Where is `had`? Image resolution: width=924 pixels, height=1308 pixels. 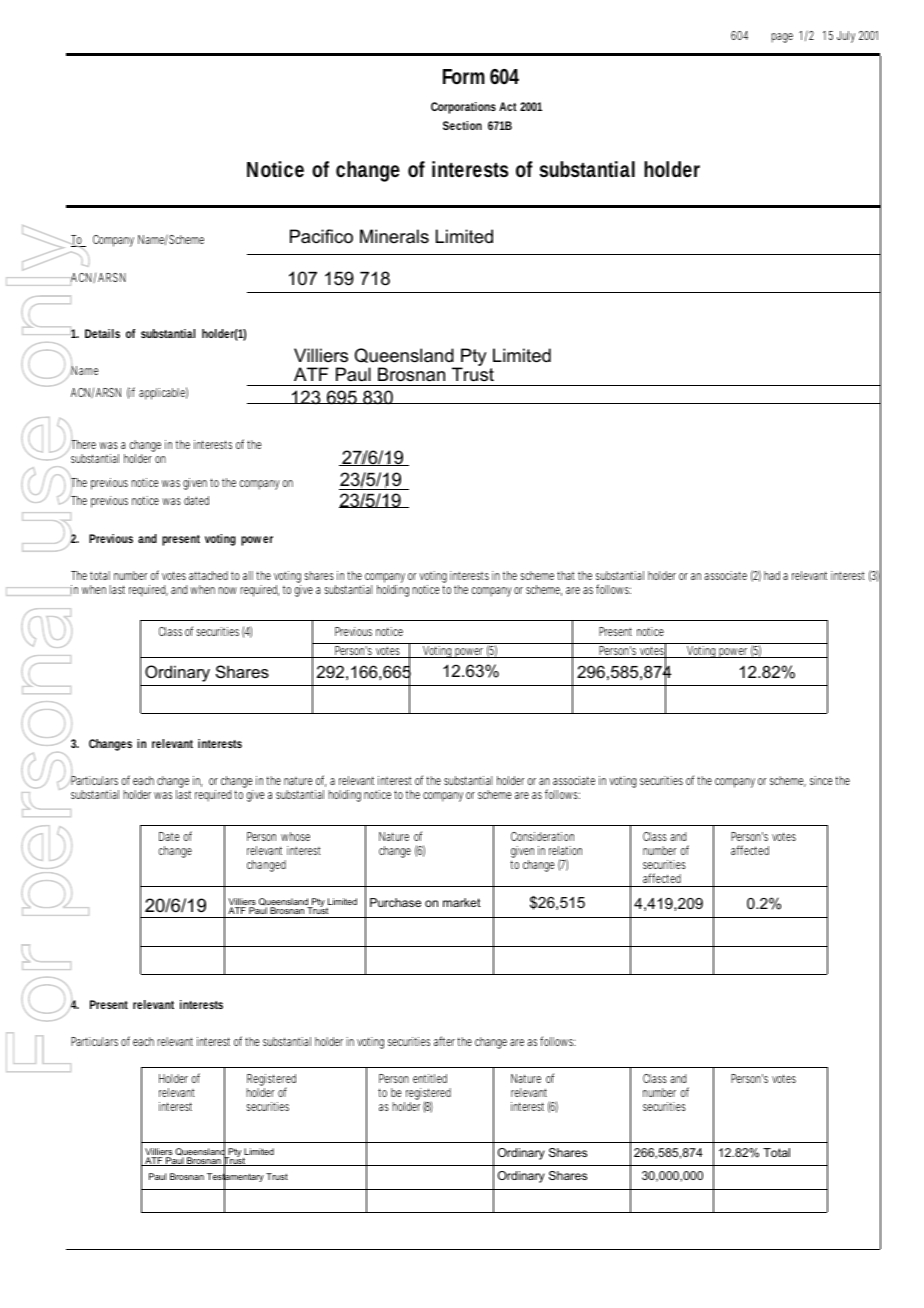
had is located at coordinates (772, 575).
